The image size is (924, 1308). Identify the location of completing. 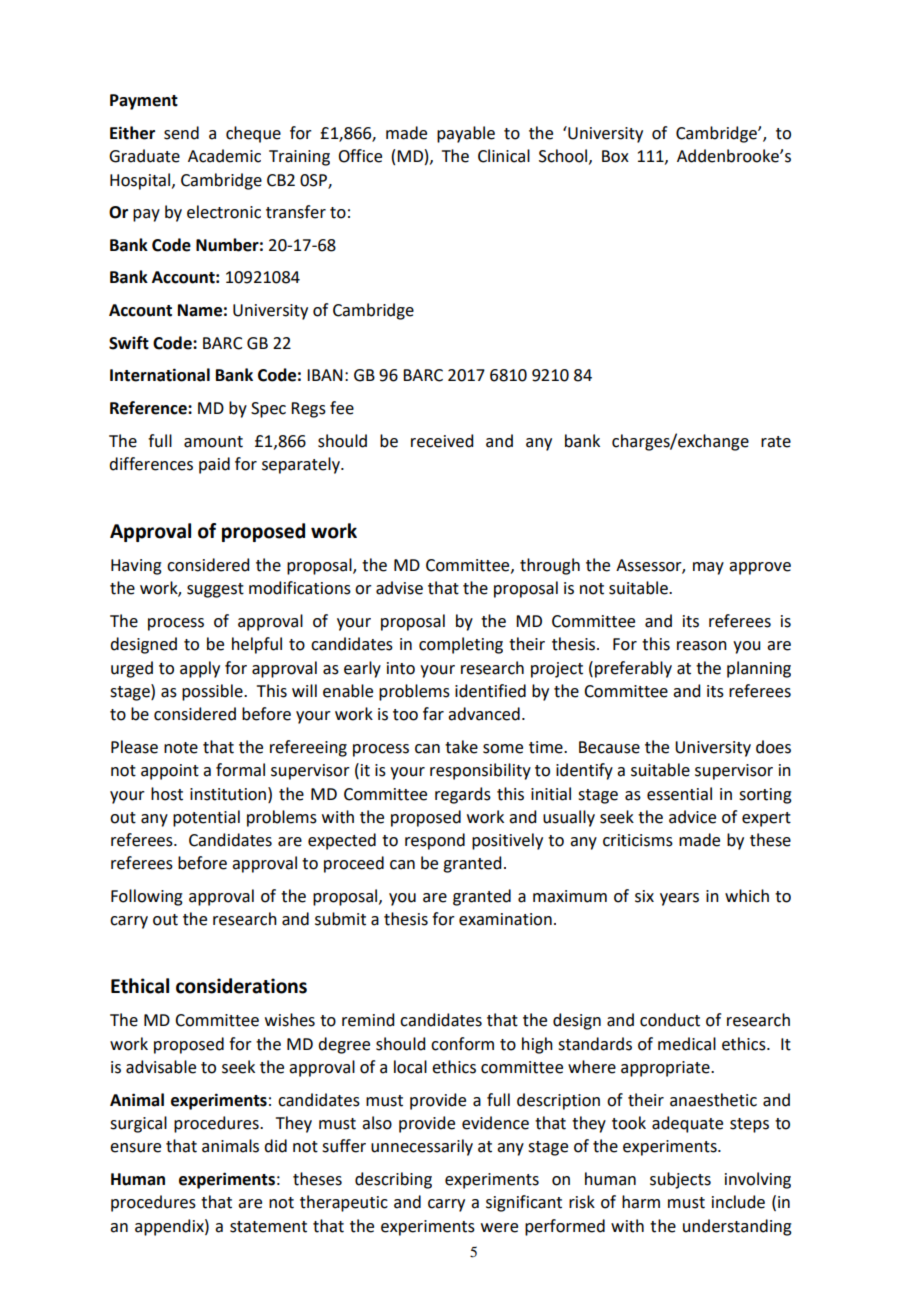
(461, 645).
